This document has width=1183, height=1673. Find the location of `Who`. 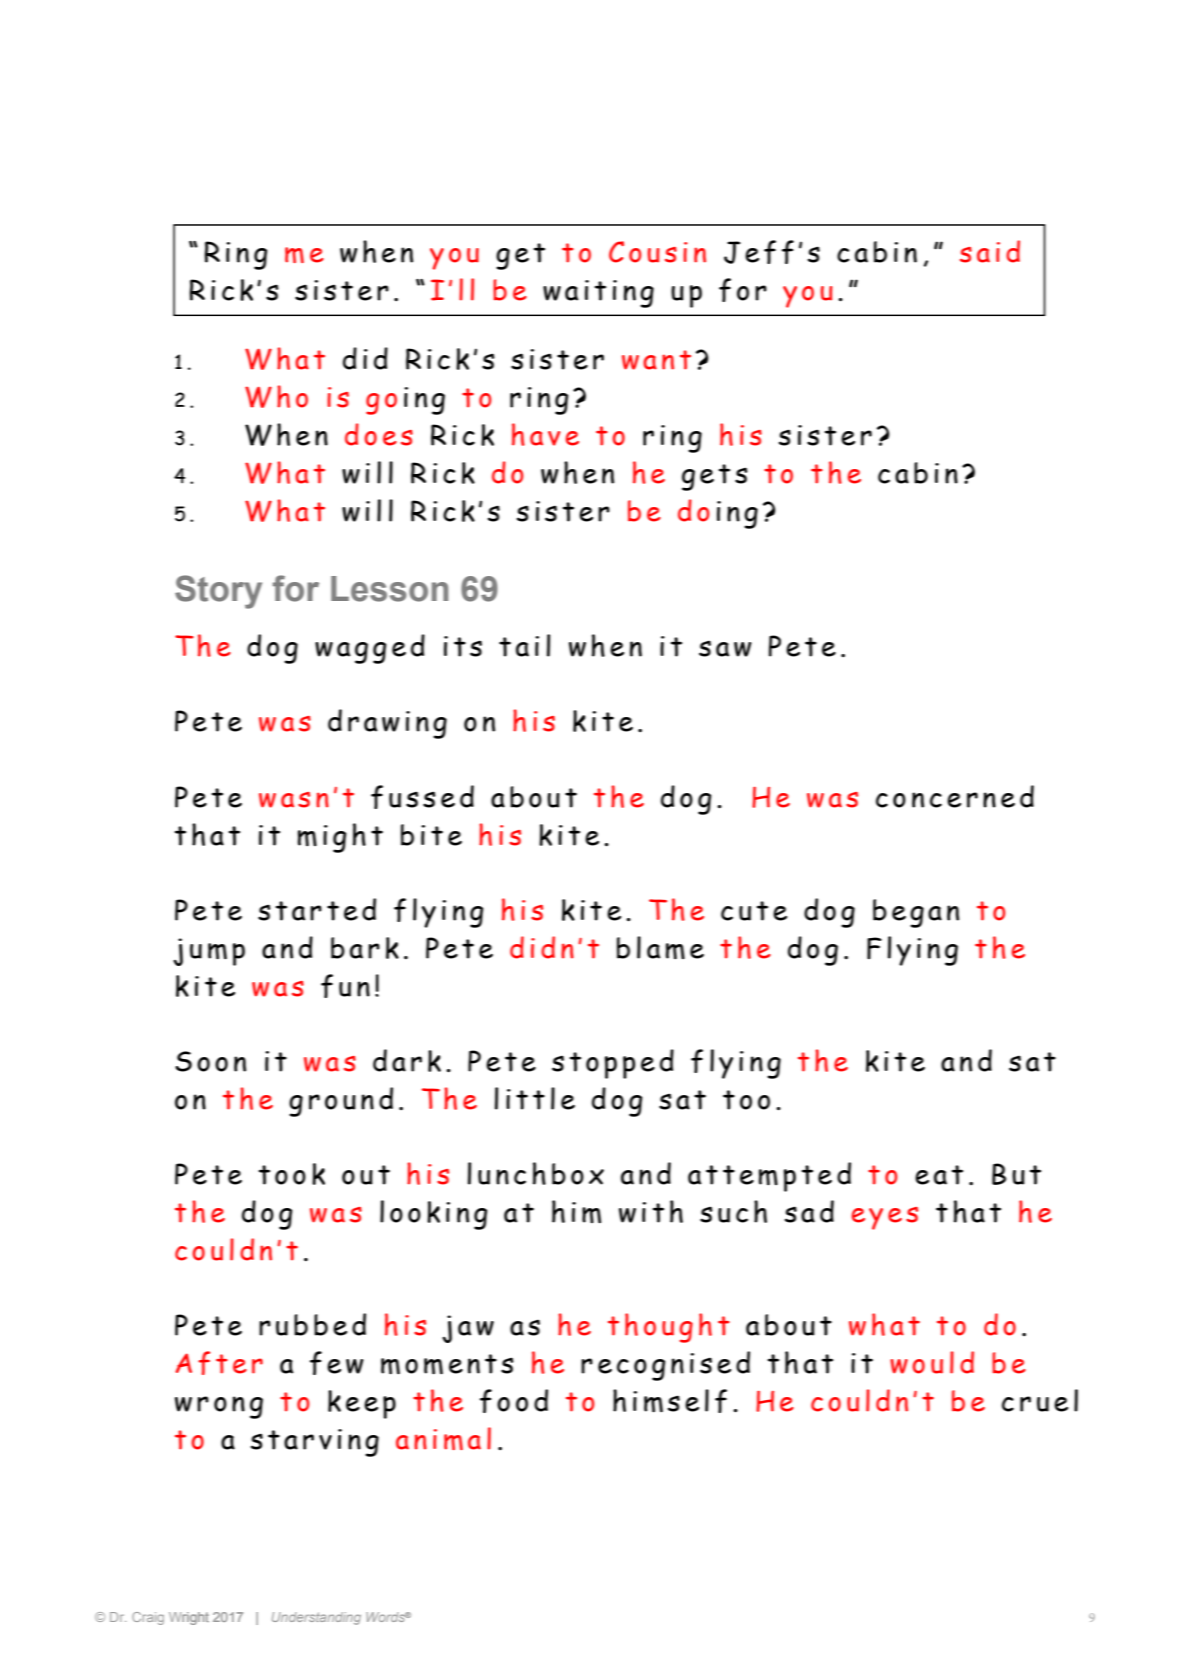

Who is located at coordinates (276, 396).
